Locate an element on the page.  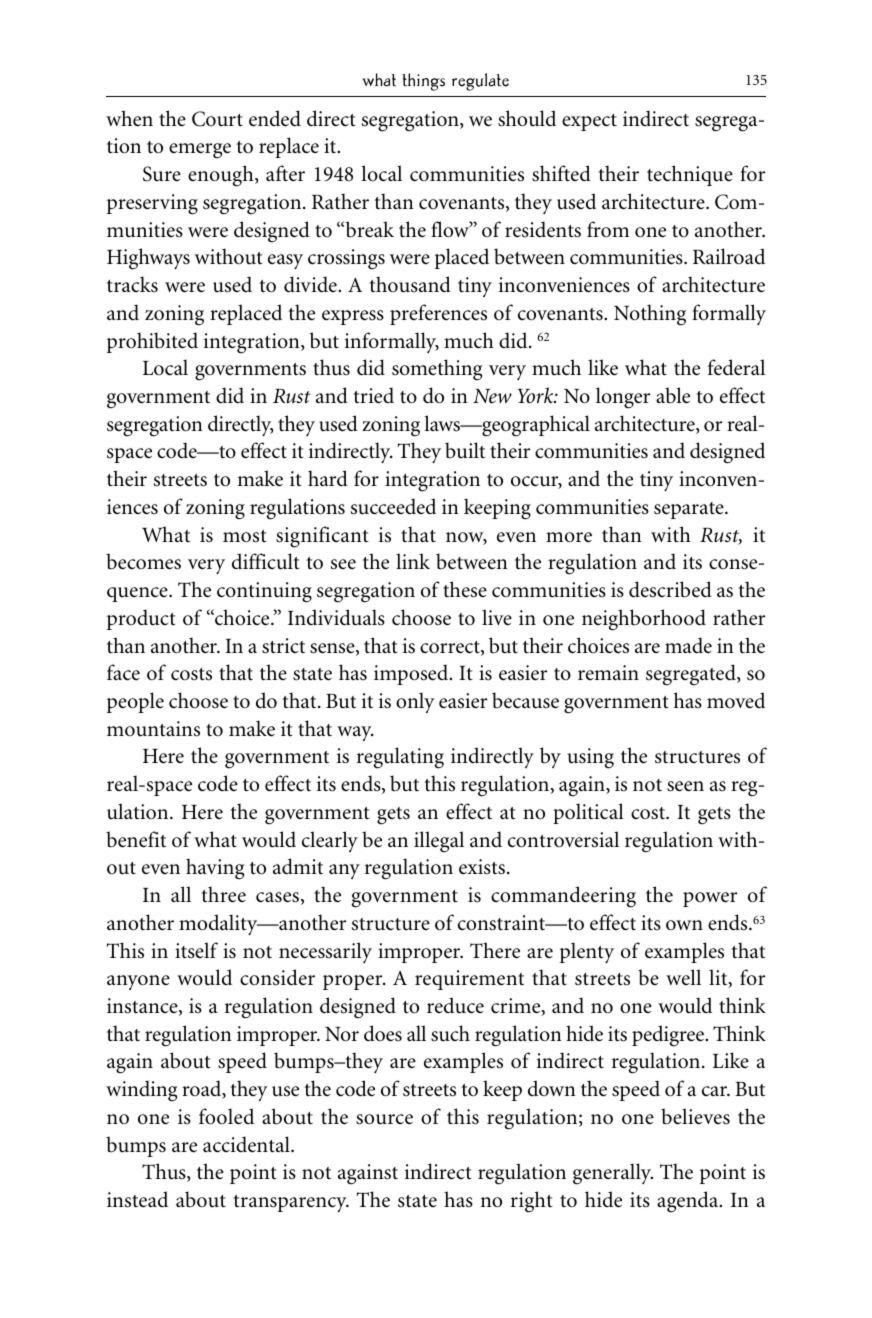
technique is located at coordinates (690, 175).
